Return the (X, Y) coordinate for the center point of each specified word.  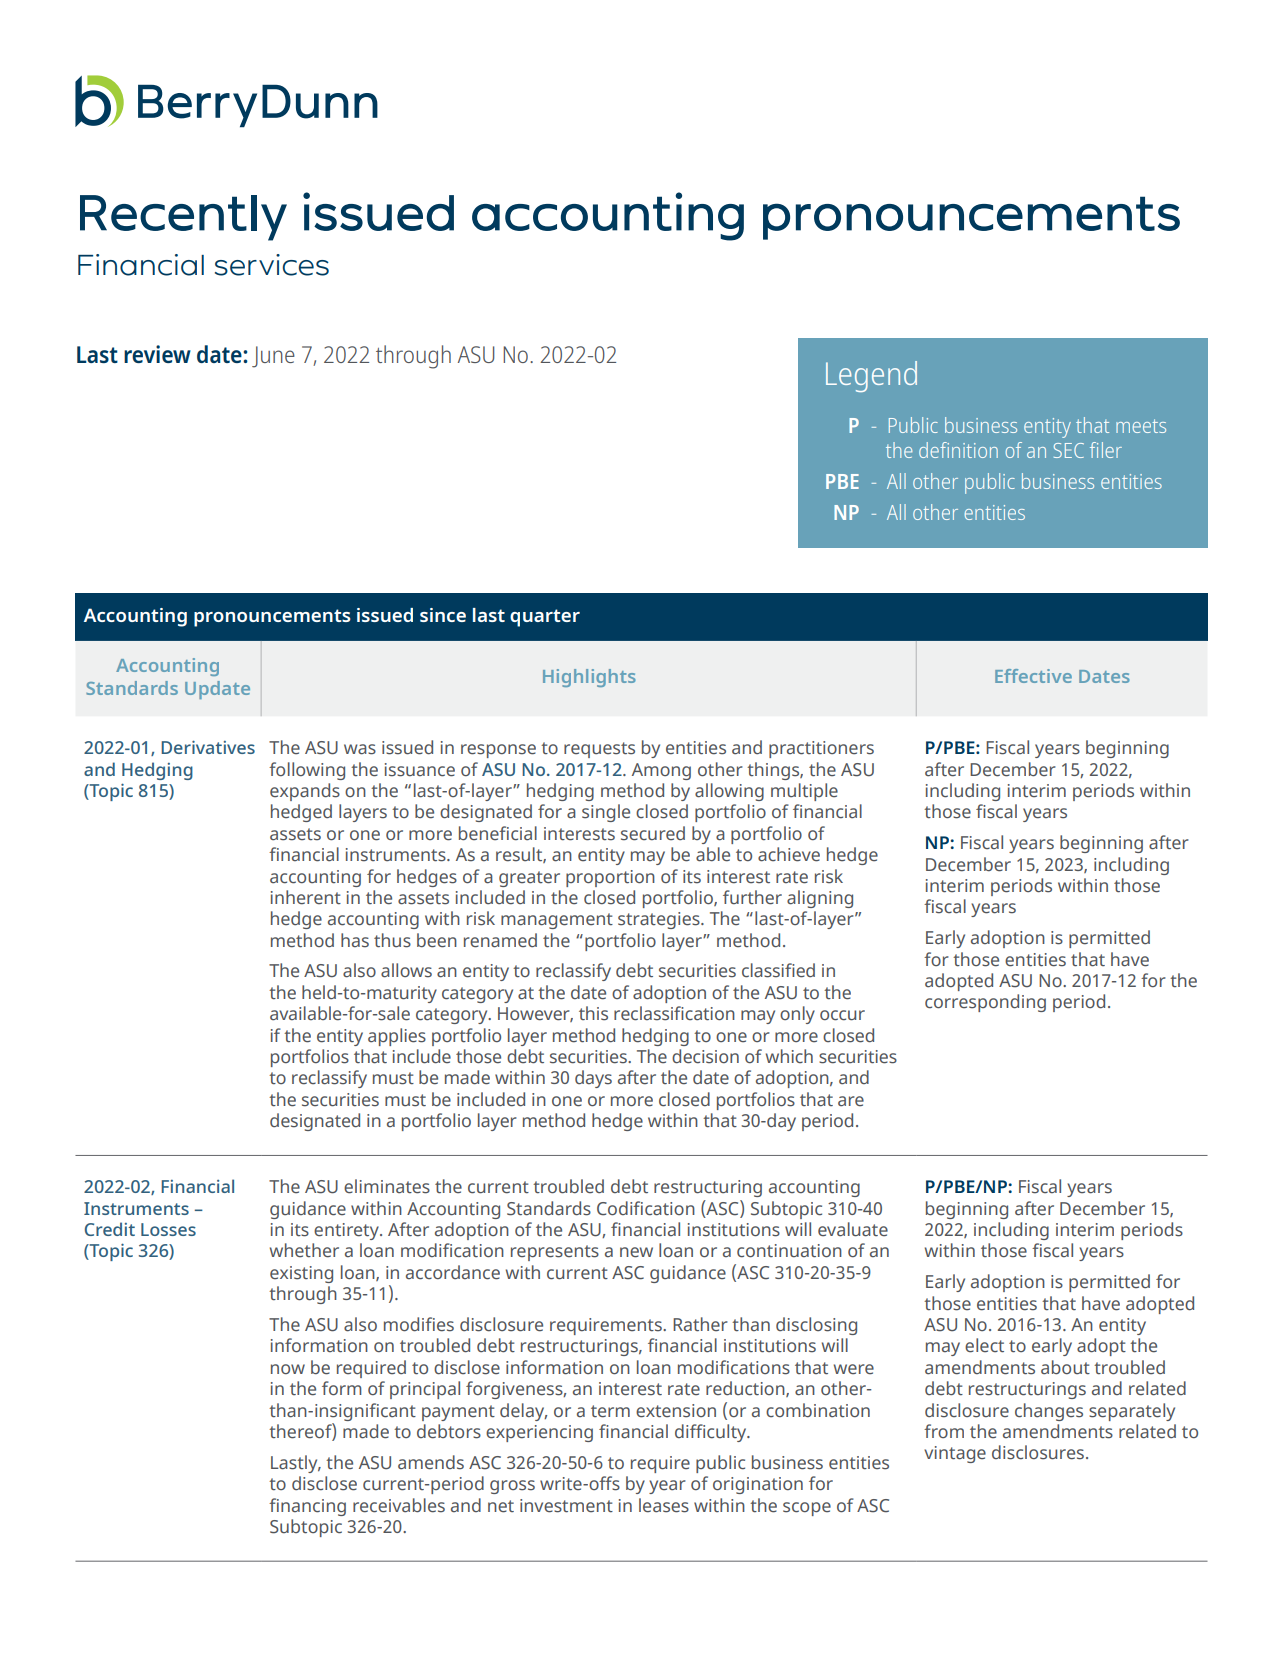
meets (1141, 426)
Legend (871, 376)
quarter (545, 618)
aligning (820, 899)
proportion (610, 878)
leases (664, 1505)
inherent (306, 897)
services (272, 265)
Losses (168, 1229)
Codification (646, 1208)
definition (958, 450)
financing (307, 1507)
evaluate (853, 1229)
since (443, 615)
